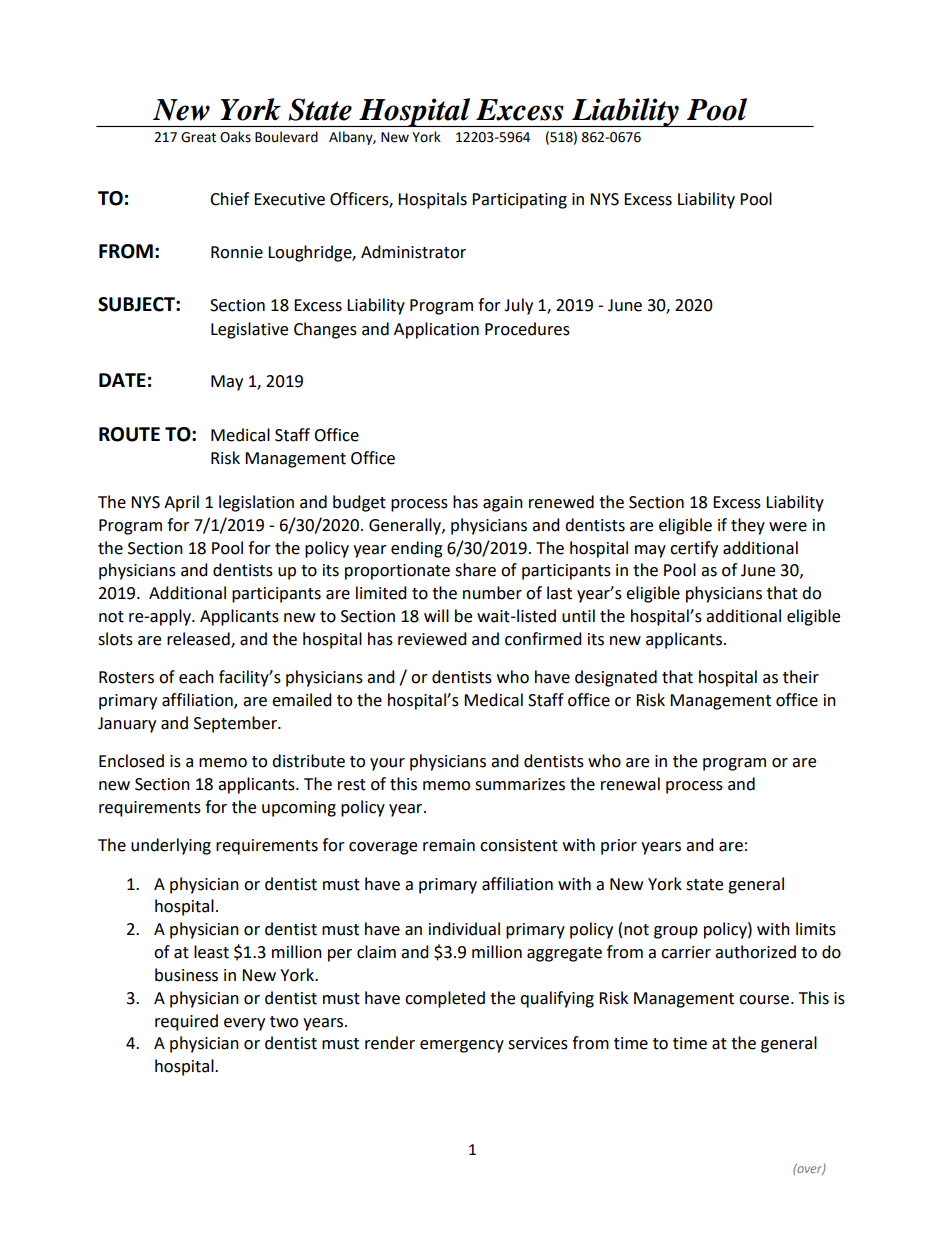 The height and width of the screenshot is (1233, 952). I want to click on July, so click(518, 306).
